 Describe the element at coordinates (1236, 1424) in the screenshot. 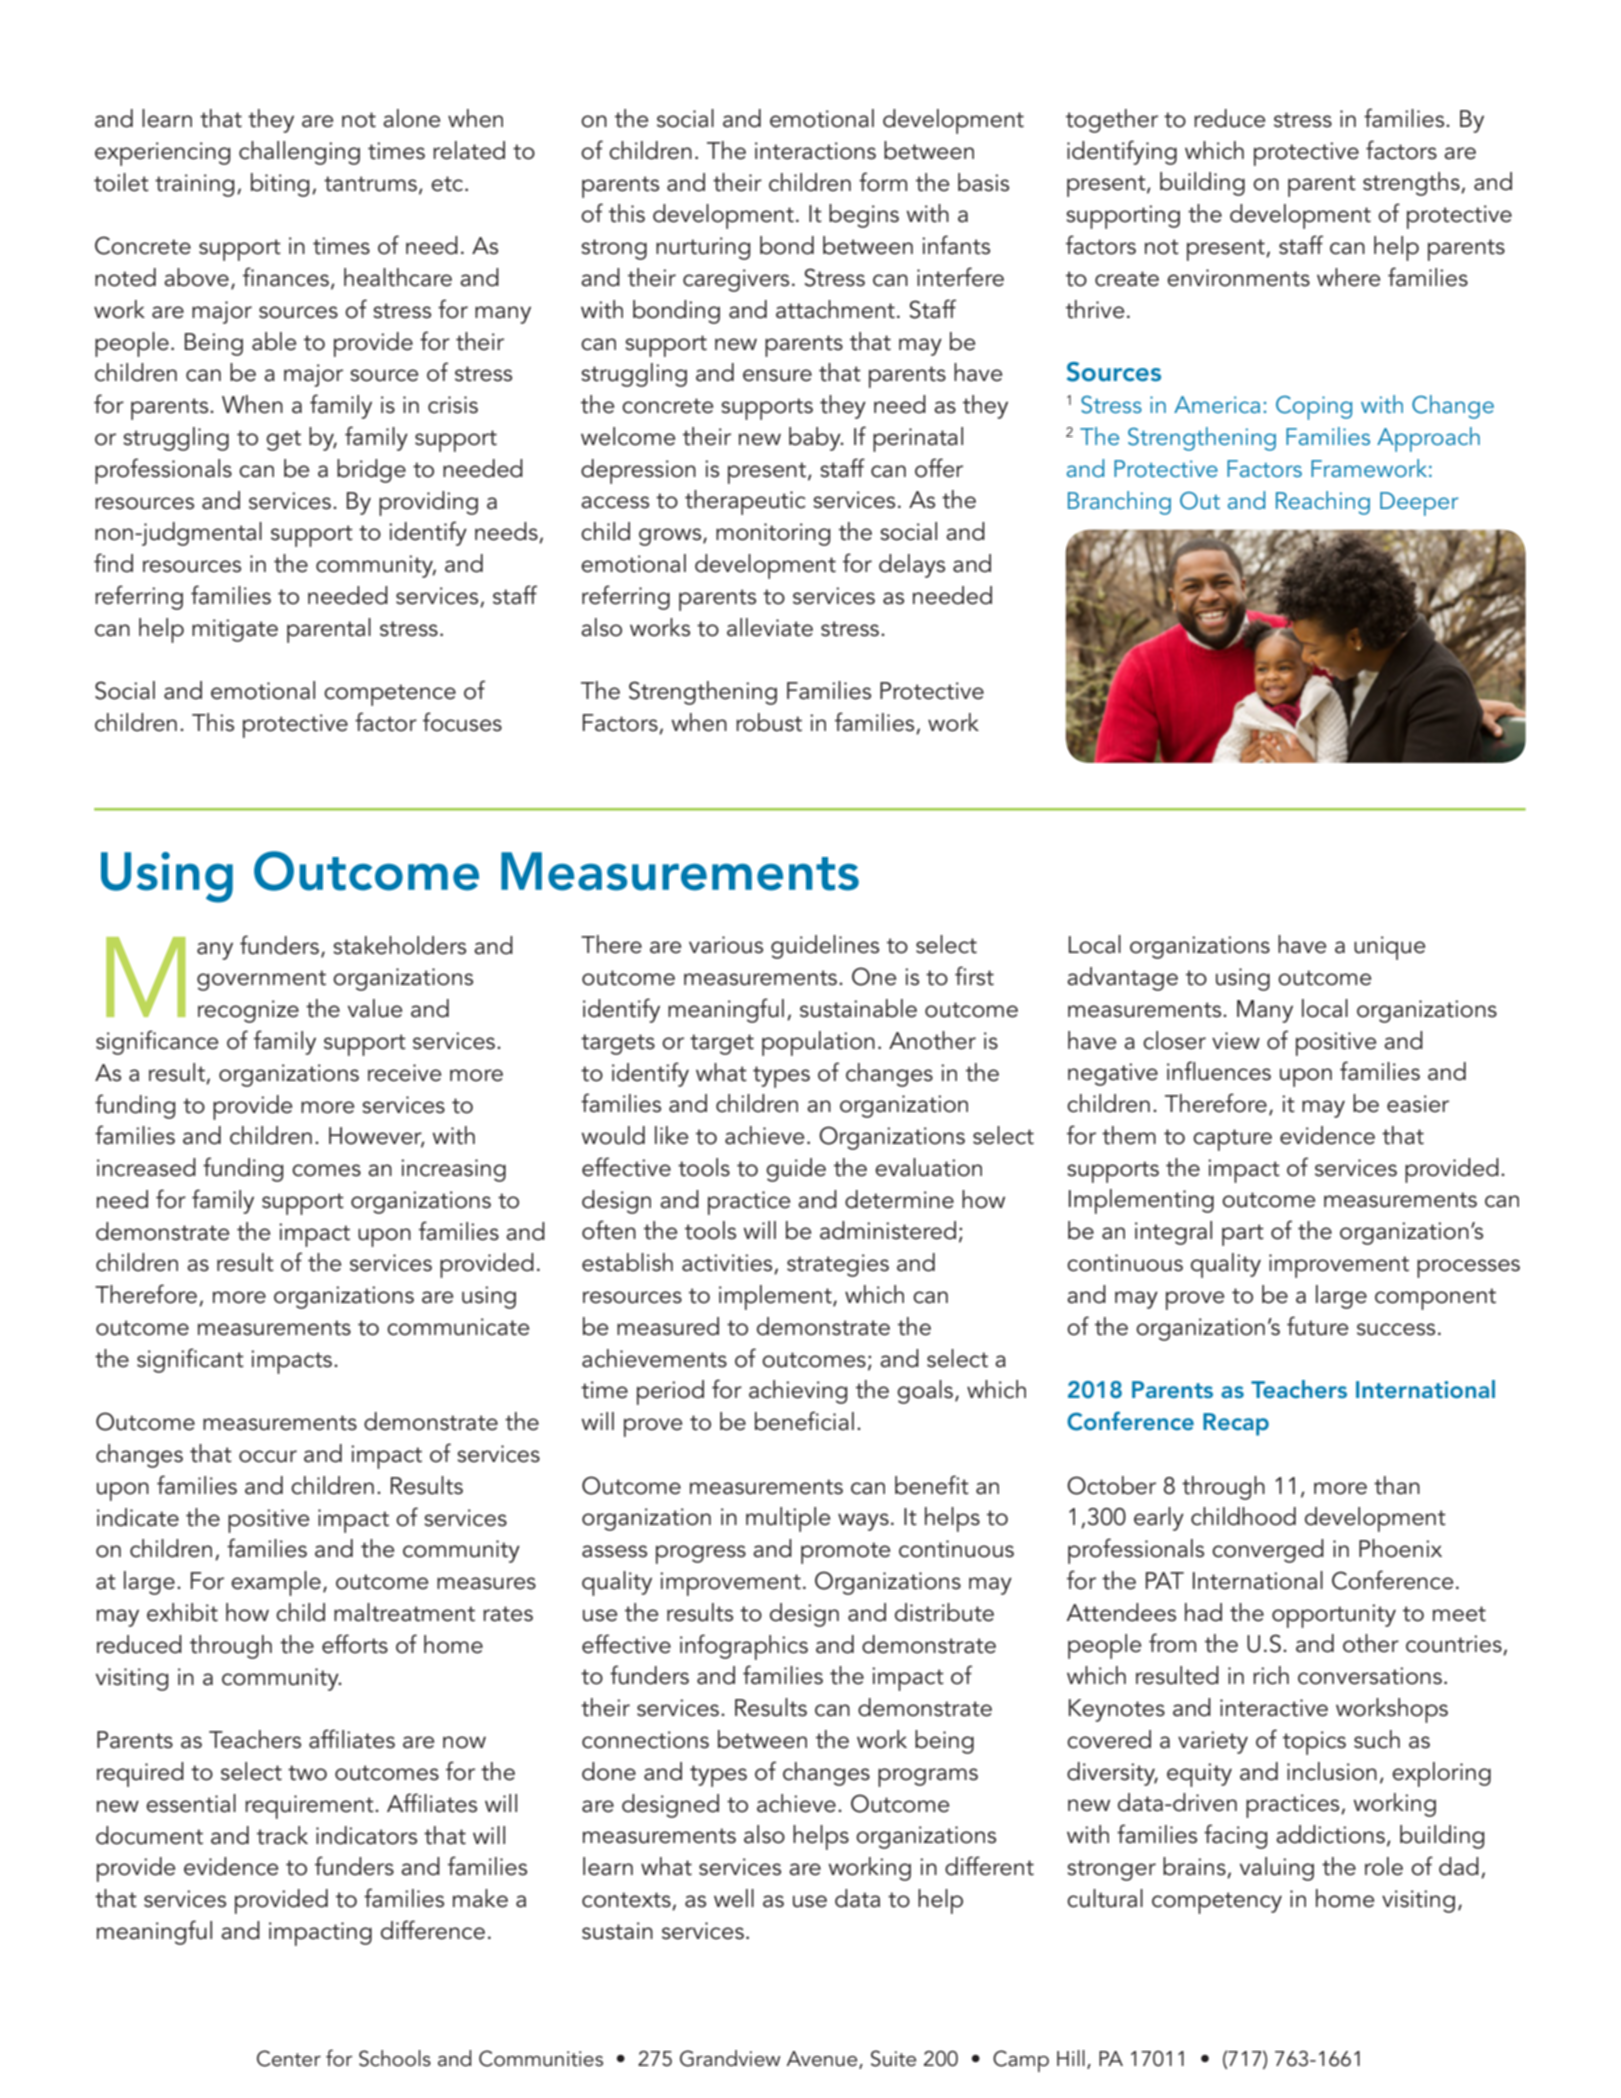

I see `Recap` at that location.
